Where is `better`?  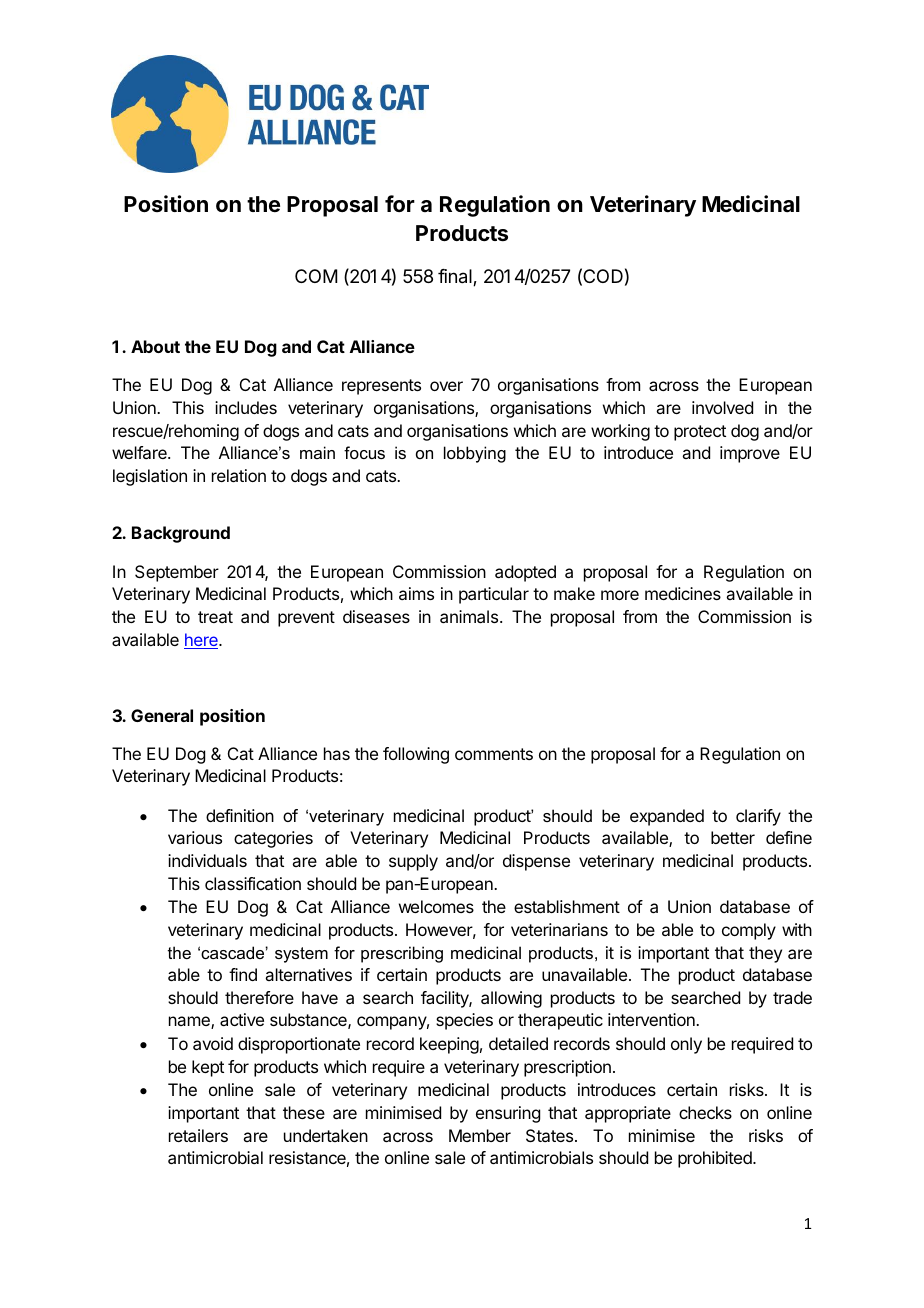 better is located at coordinates (733, 837).
